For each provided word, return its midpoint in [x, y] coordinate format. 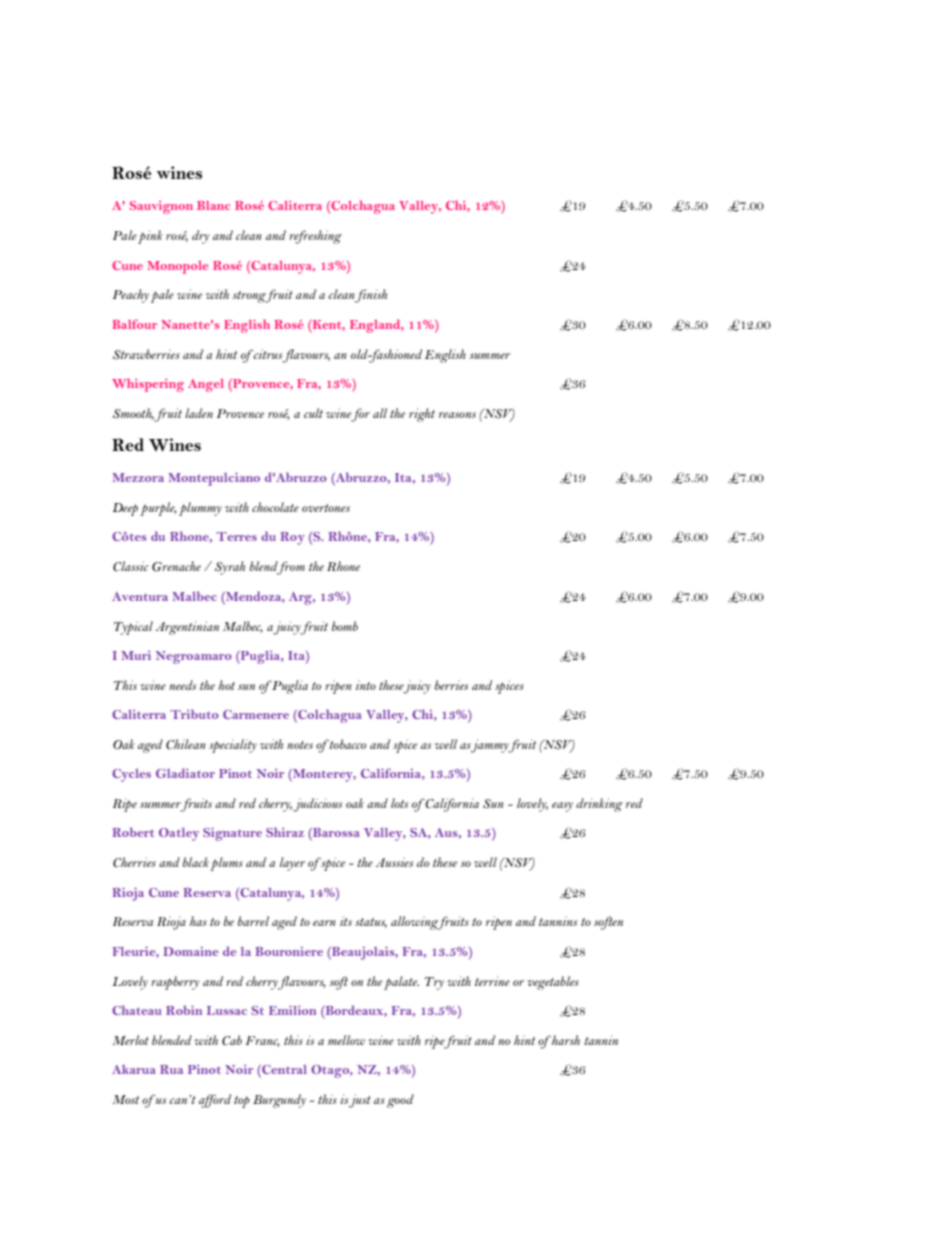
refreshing [315, 237]
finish [371, 296]
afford [215, 1101]
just [360, 1101]
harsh [565, 1040]
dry [200, 237]
